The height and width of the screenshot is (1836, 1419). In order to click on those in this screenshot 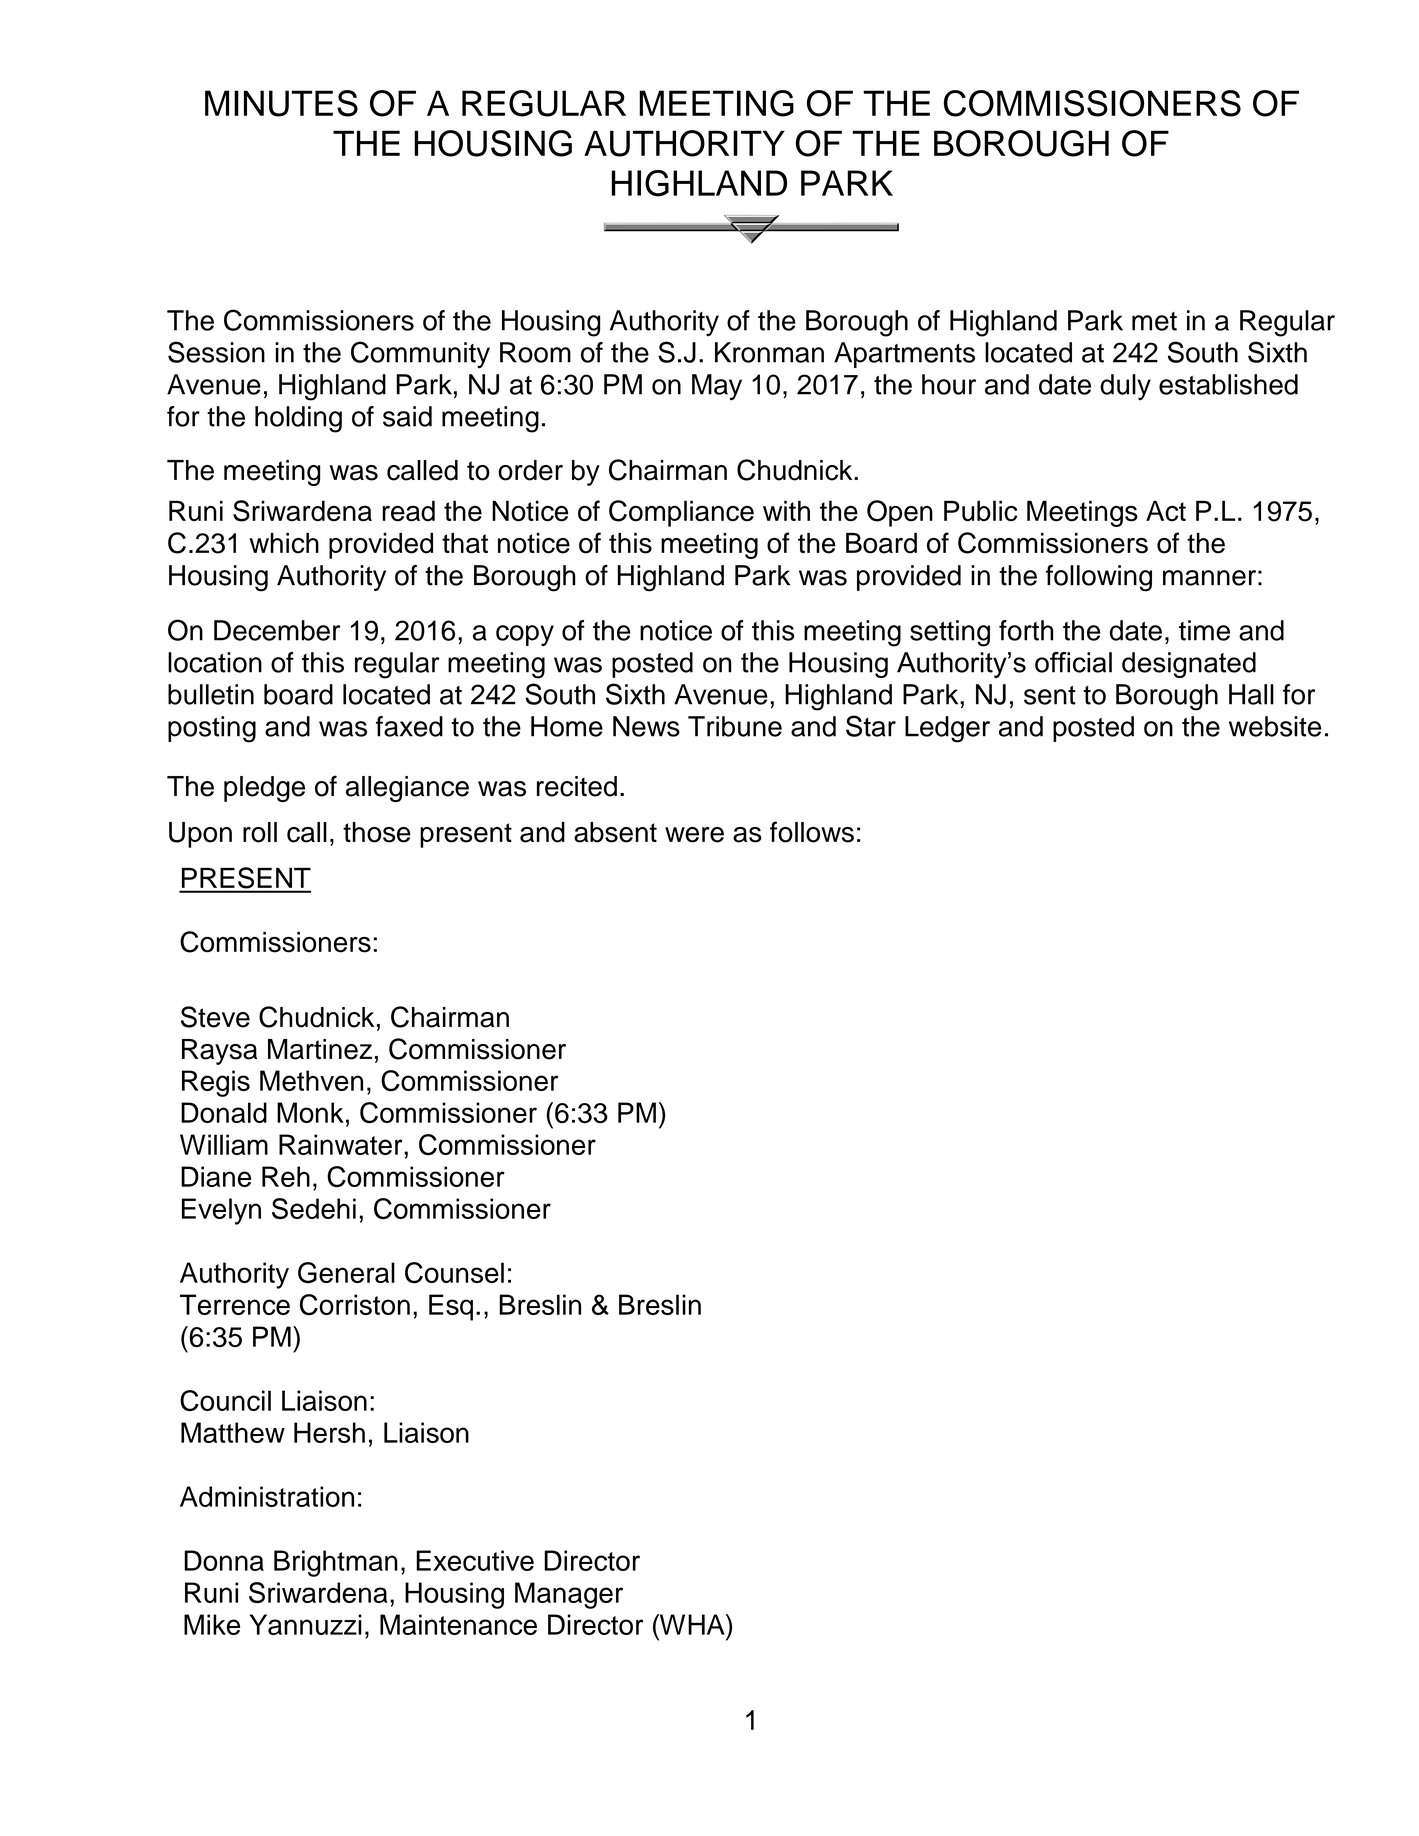, I will do `click(377, 832)`.
